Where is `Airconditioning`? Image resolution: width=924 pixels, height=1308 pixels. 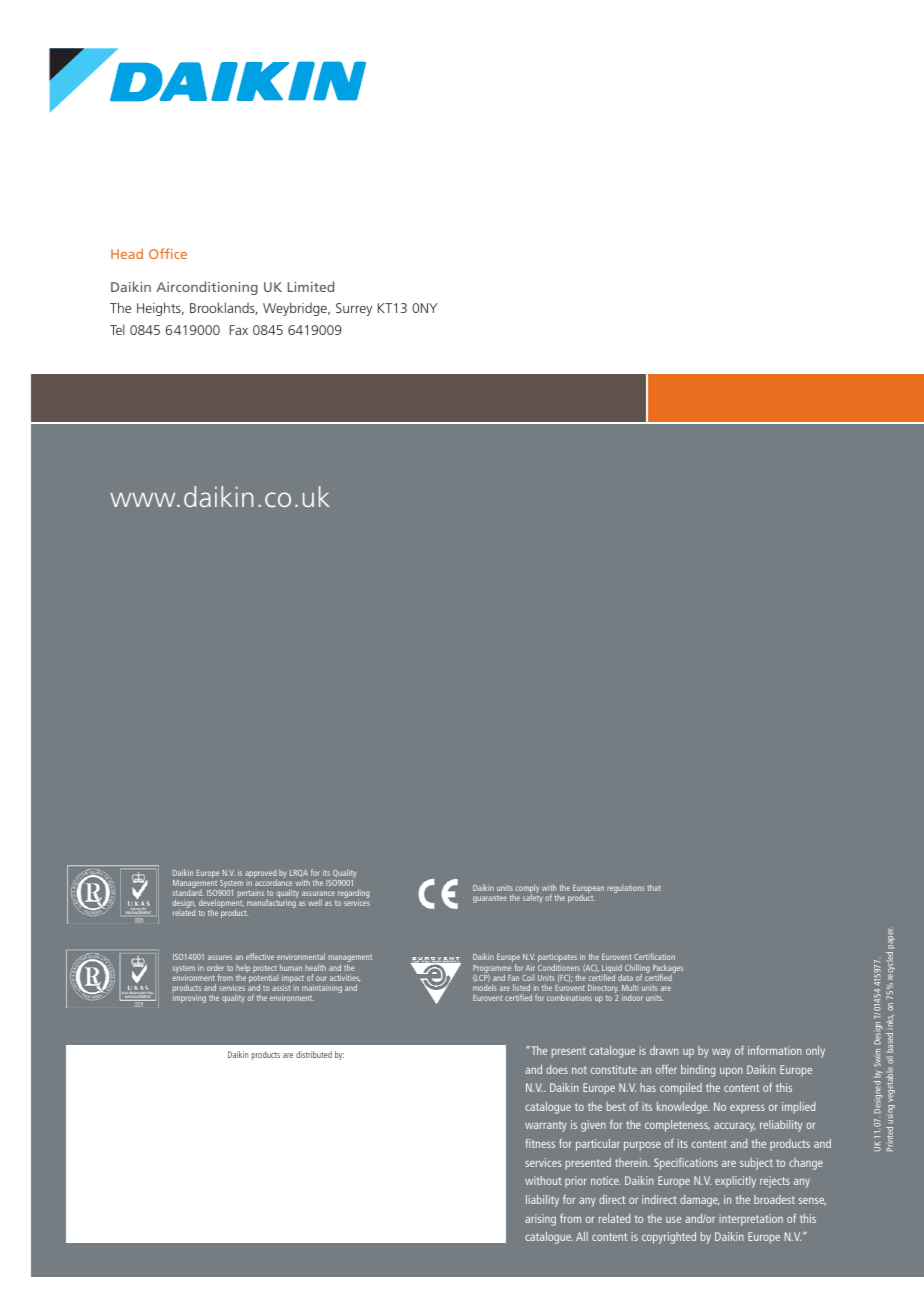 Airconditioning is located at coordinates (207, 288).
